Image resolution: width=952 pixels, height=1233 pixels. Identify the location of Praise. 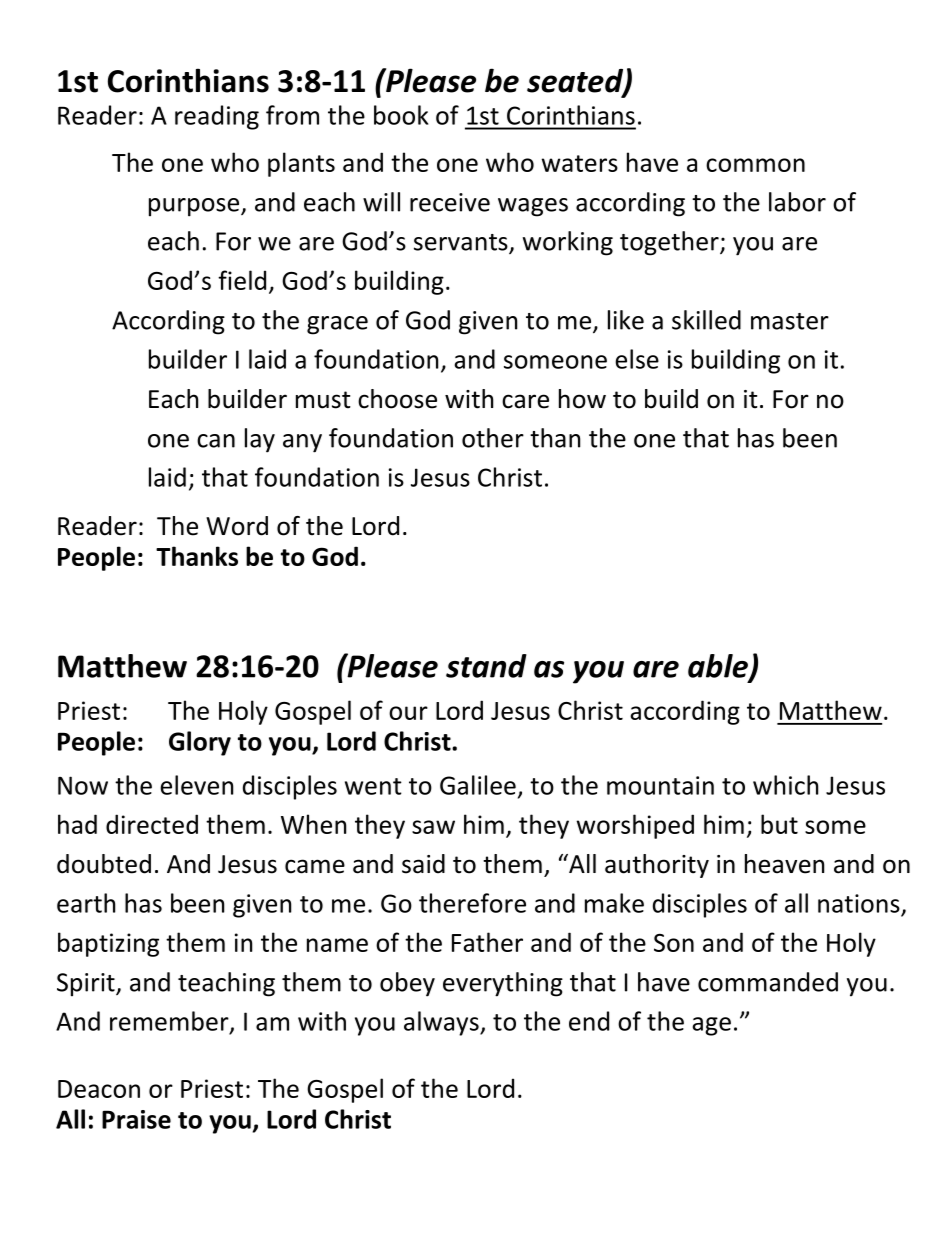
(136, 1119).
